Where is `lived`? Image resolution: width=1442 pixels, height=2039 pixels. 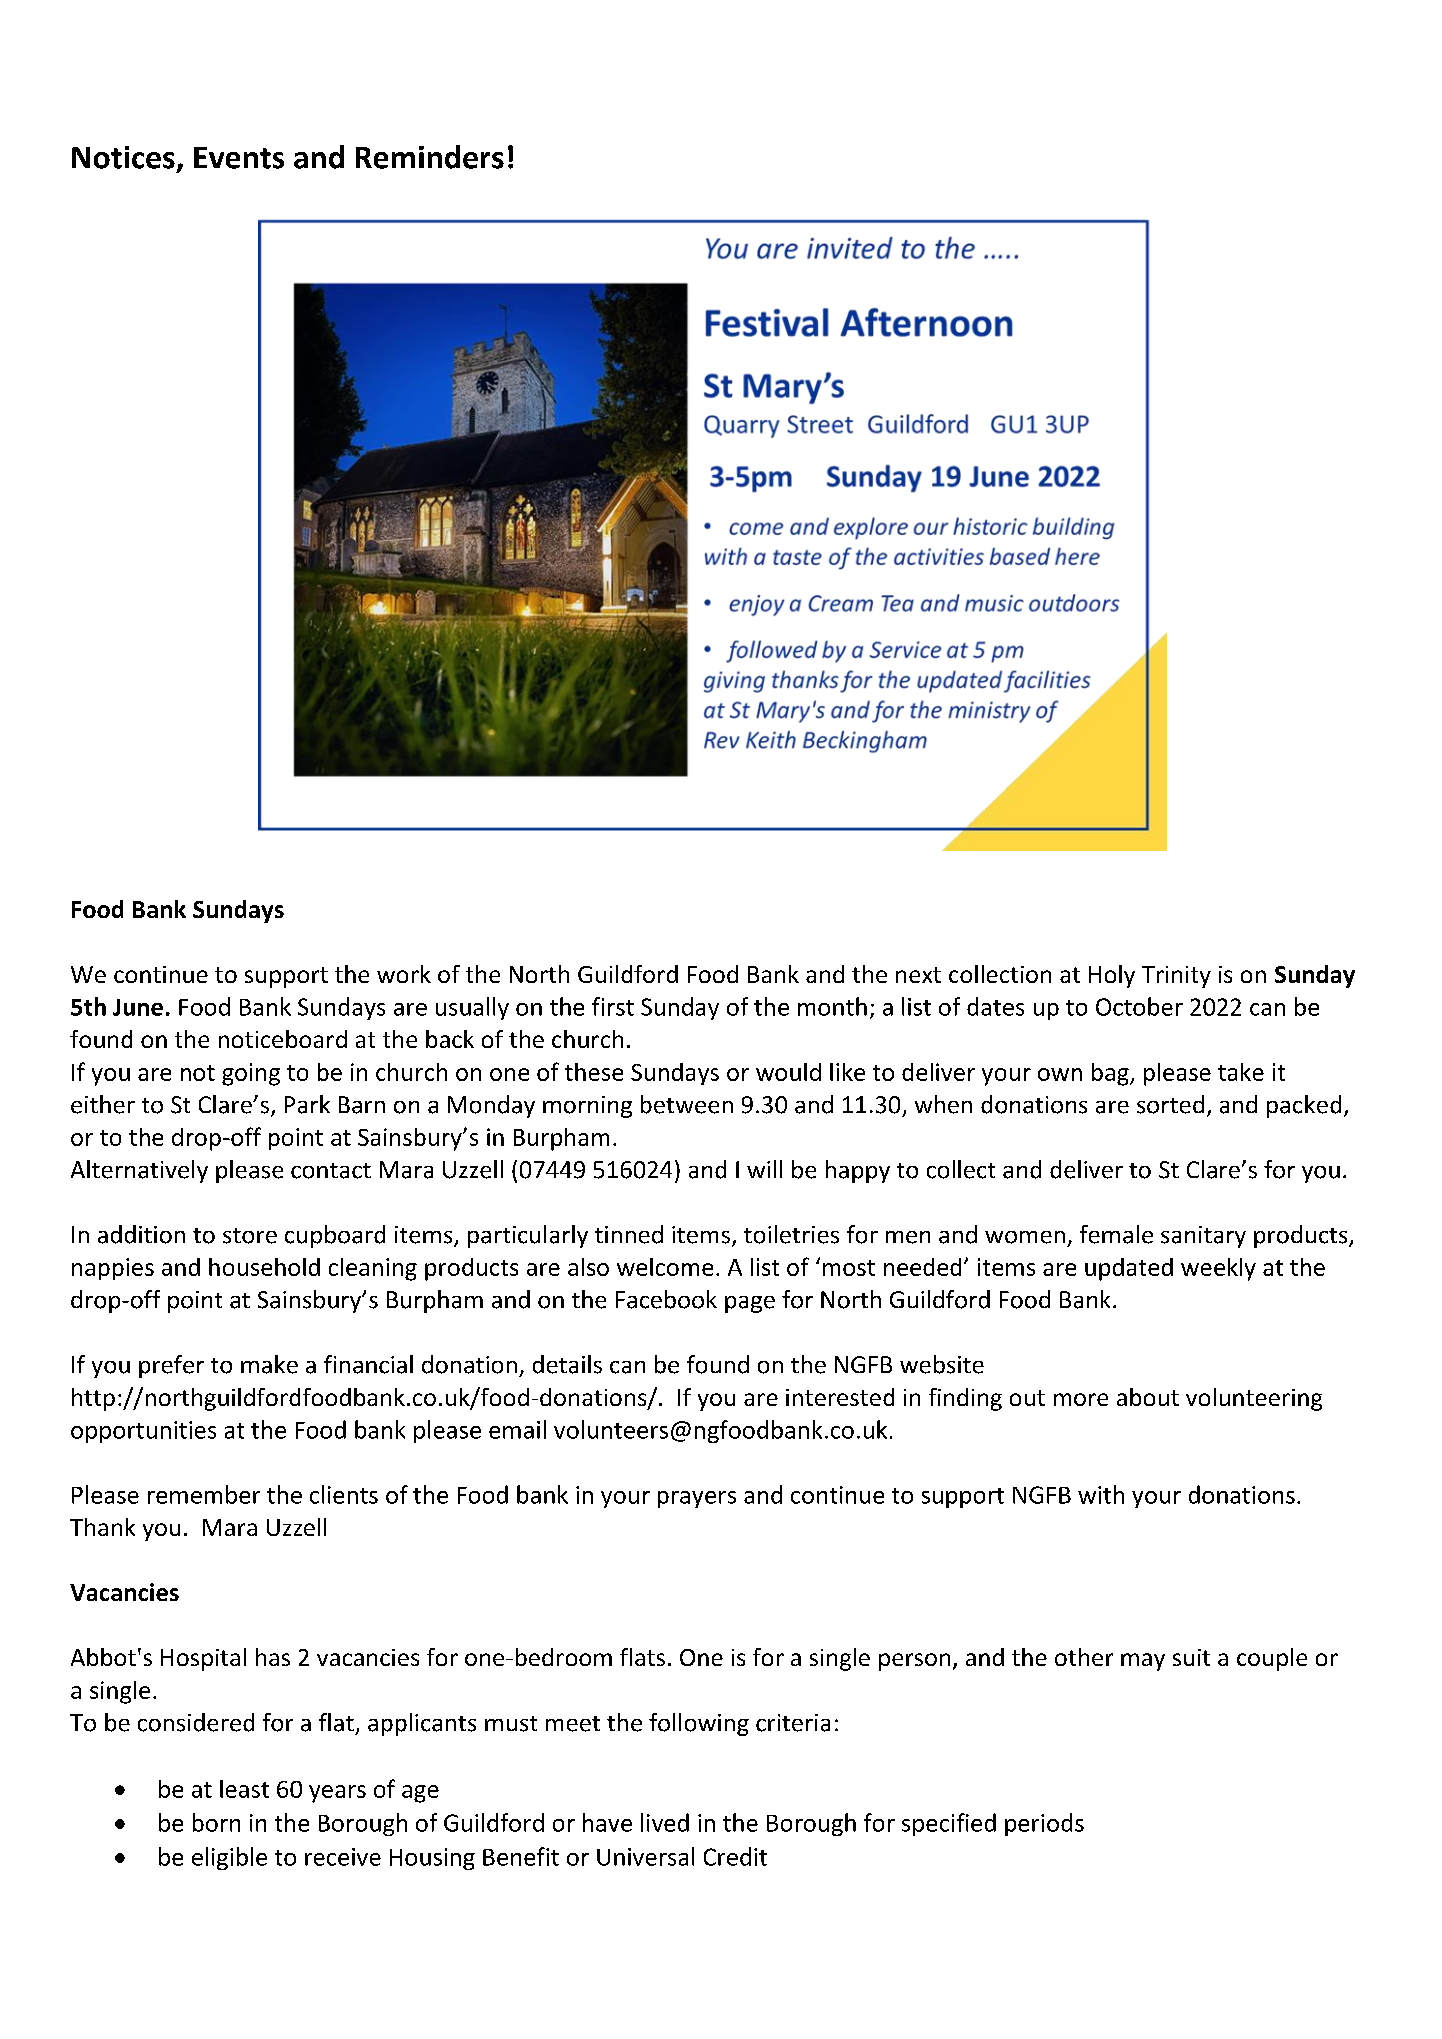
lived is located at coordinates (665, 1822).
